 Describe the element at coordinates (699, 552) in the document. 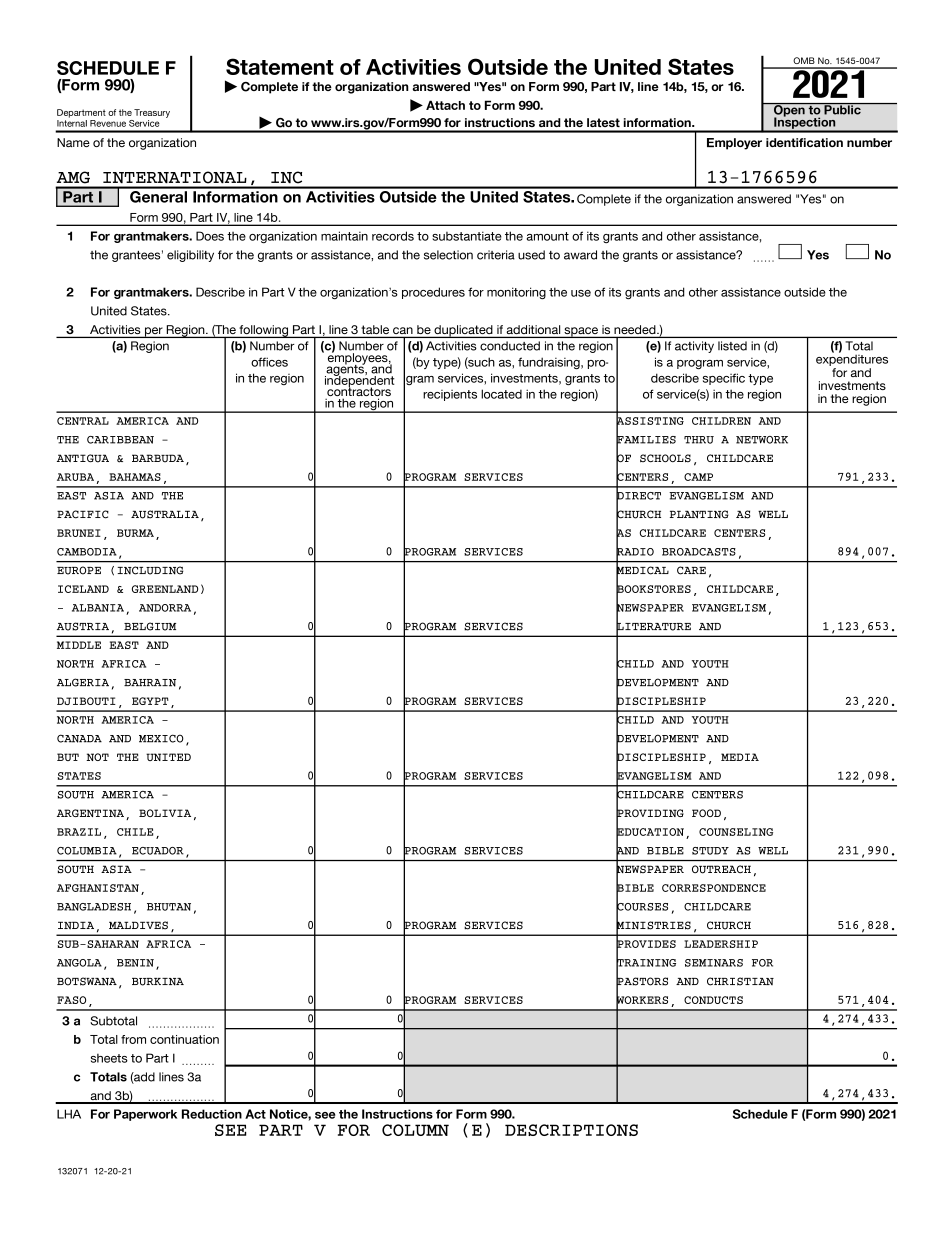

I see `BROADCASTS` at that location.
